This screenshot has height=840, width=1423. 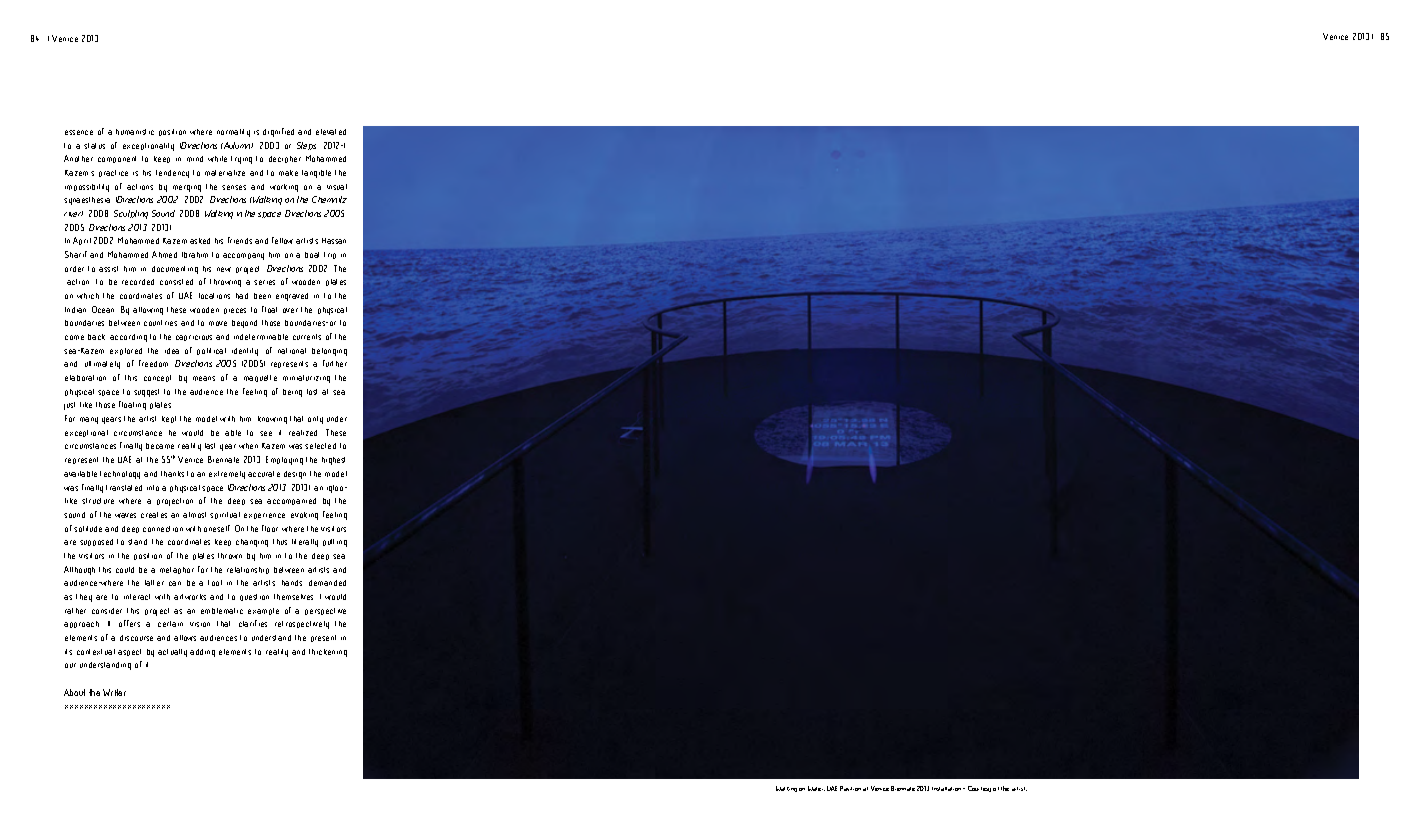 I want to click on visual, so click(x=337, y=187).
